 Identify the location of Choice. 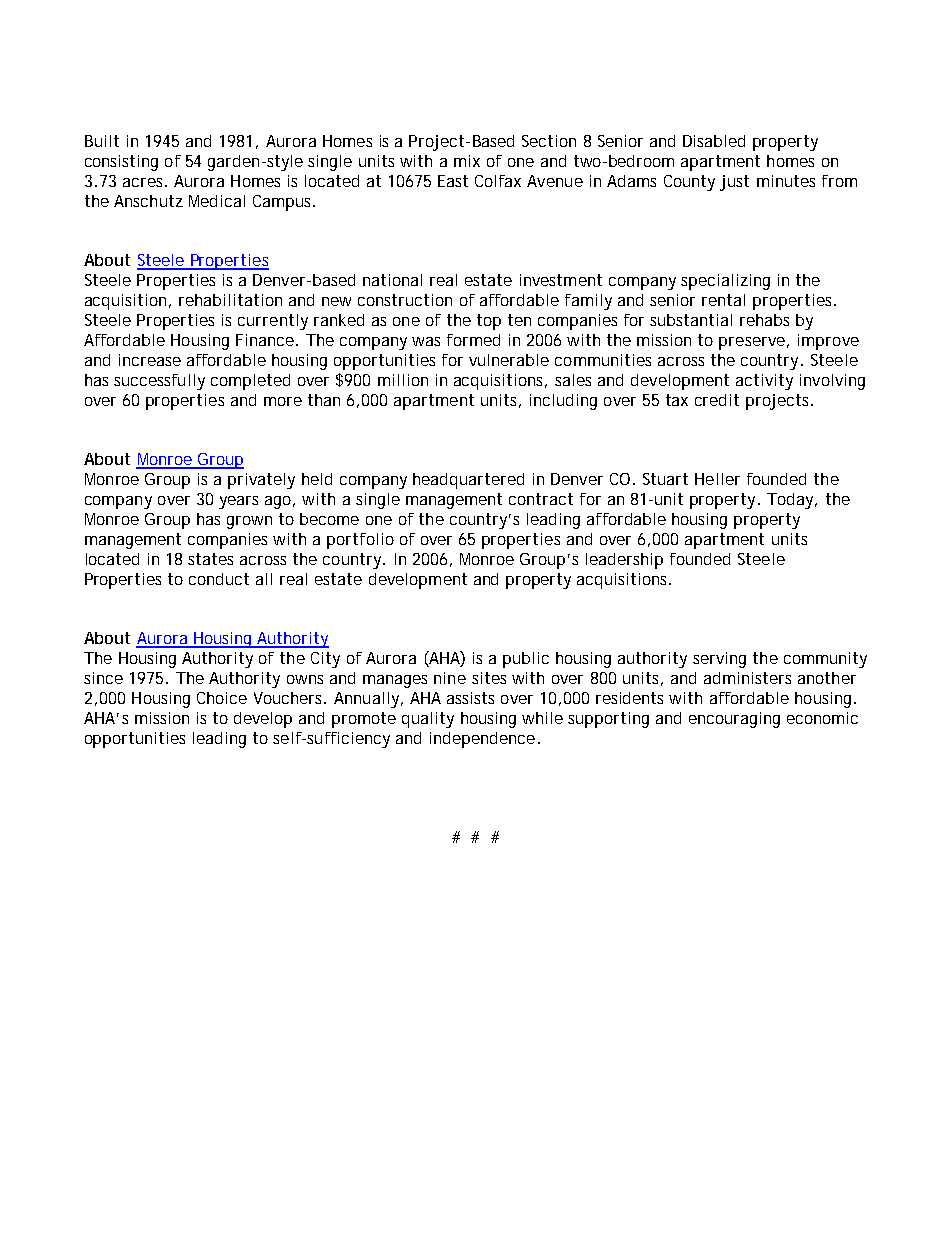
(222, 698).
